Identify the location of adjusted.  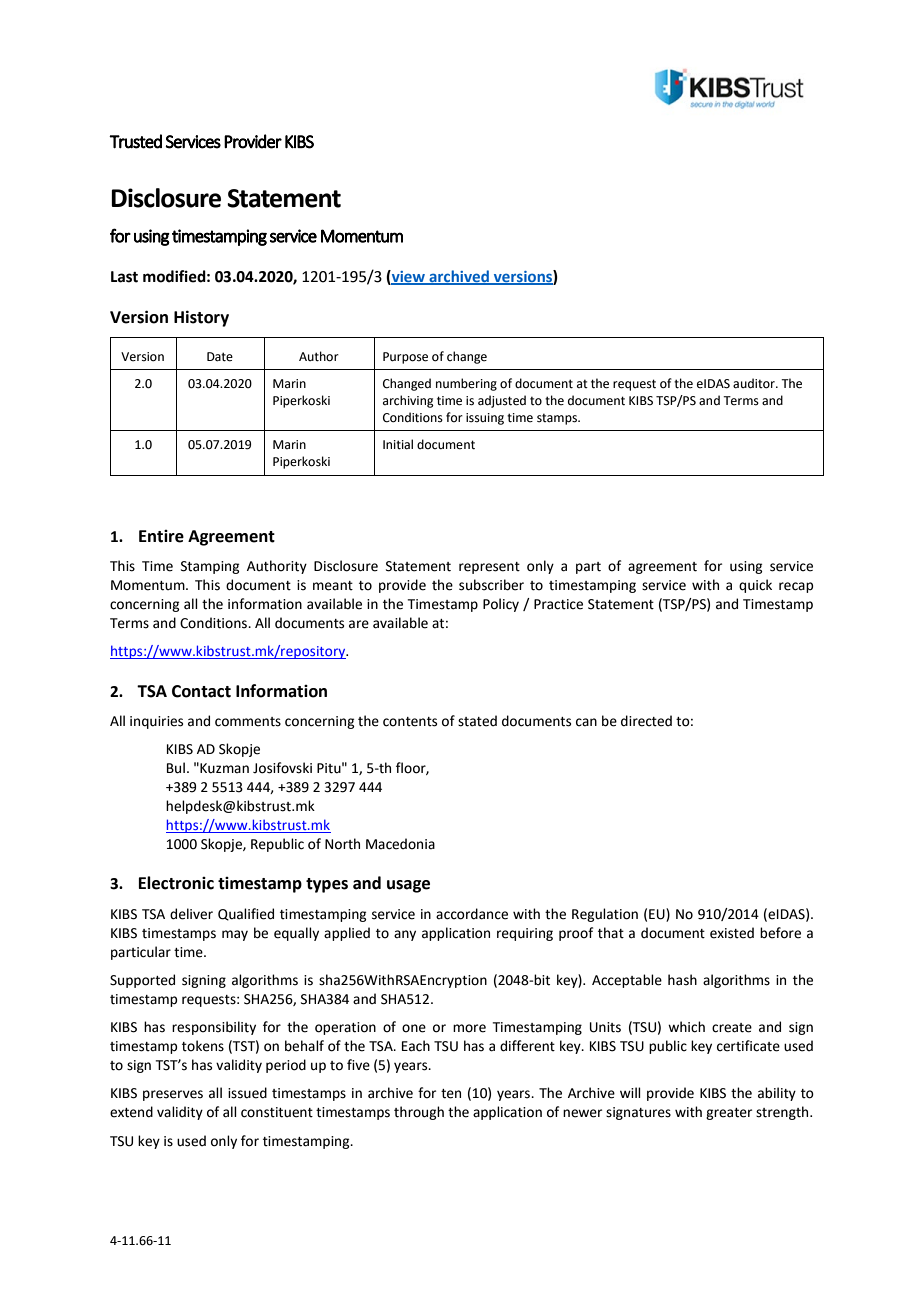
(502, 401).
